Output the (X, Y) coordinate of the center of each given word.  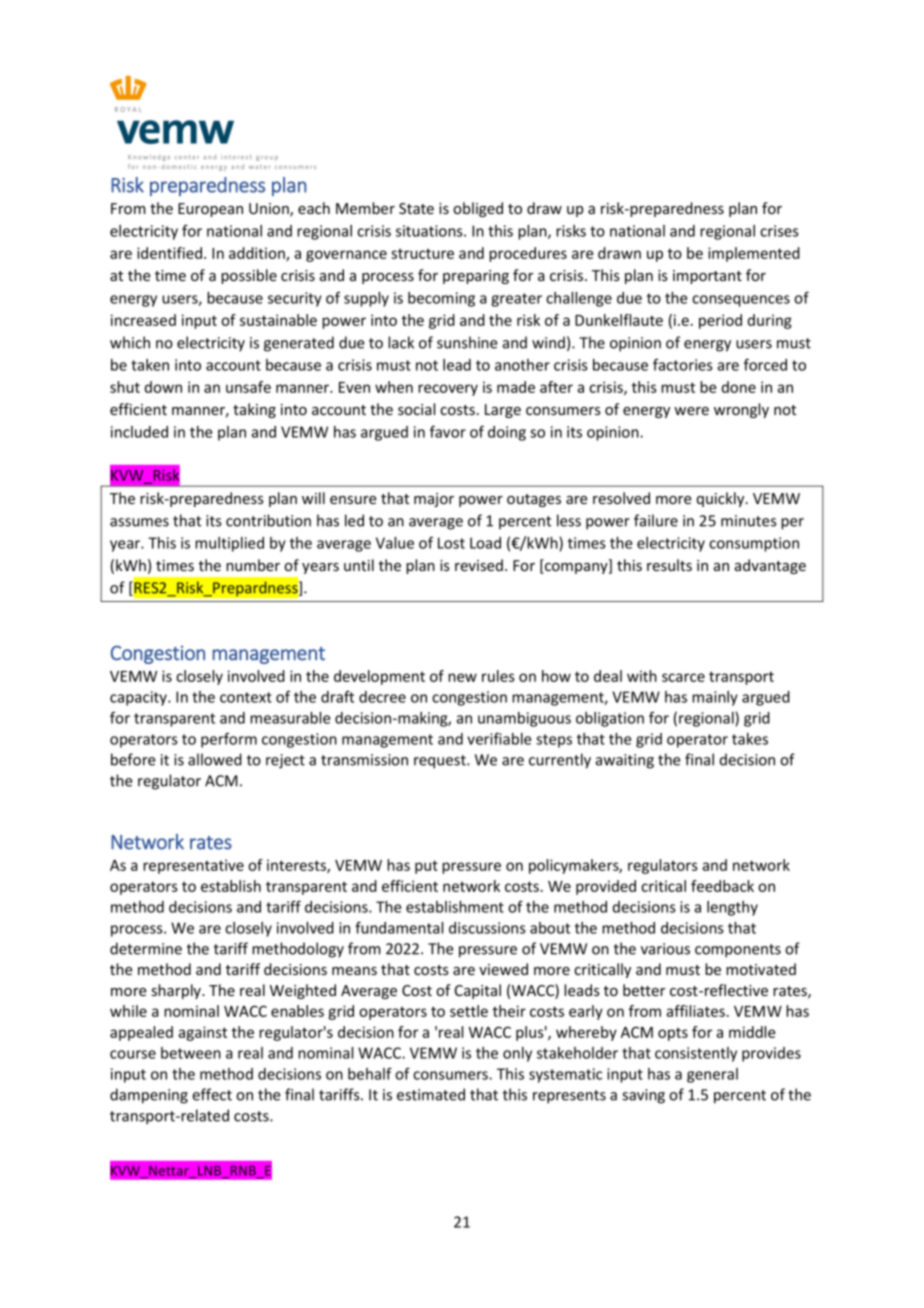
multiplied (229, 544)
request (441, 762)
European (210, 210)
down (163, 387)
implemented (754, 254)
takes (750, 739)
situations (430, 231)
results (669, 565)
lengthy (732, 908)
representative (193, 866)
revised (479, 565)
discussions (487, 928)
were (691, 411)
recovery (448, 390)
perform (229, 740)
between (191, 1053)
